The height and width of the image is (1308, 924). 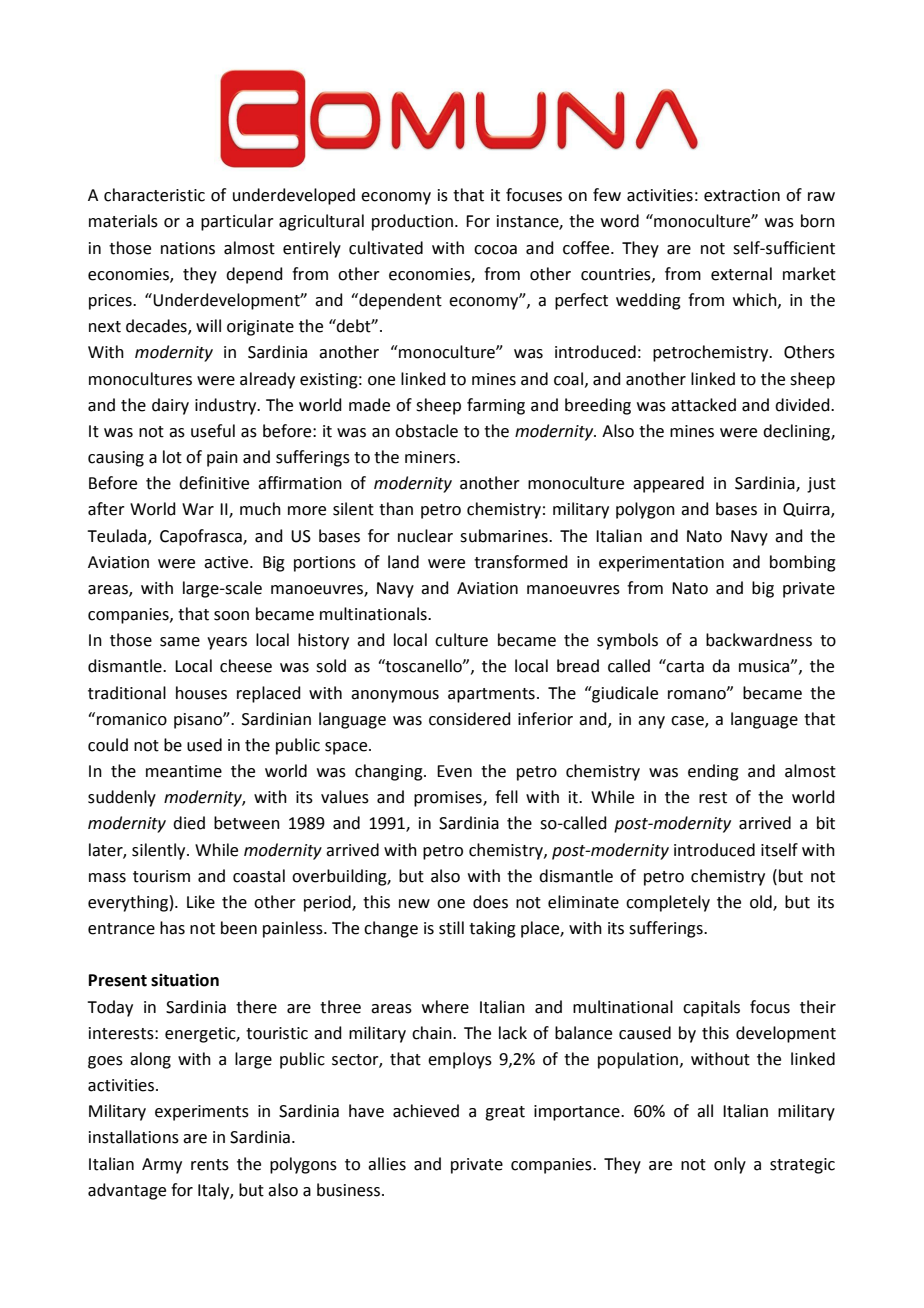 What do you see at coordinates (188, 248) in the image?
I see `nations` at bounding box center [188, 248].
